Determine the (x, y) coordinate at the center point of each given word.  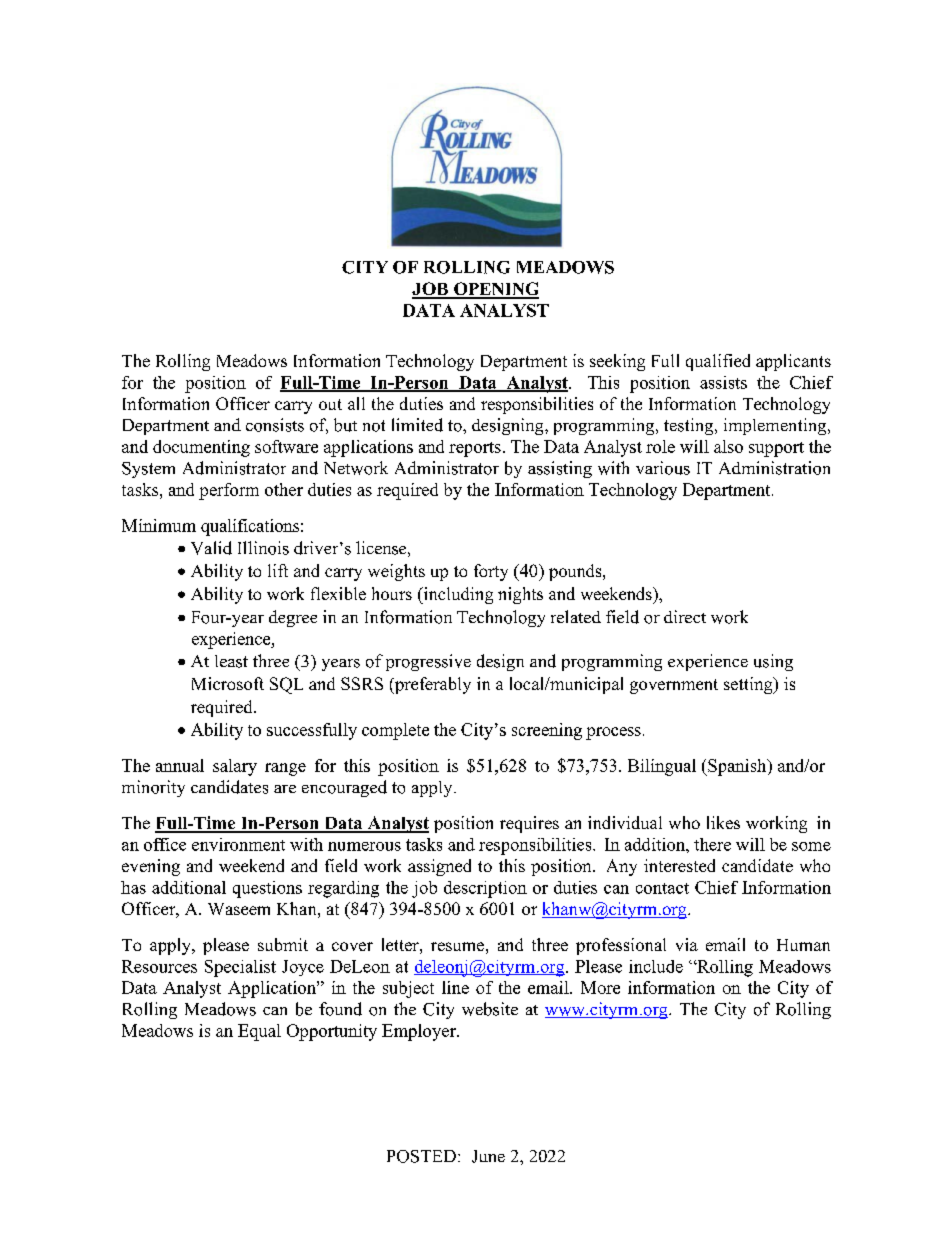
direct (685, 616)
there (712, 844)
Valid (211, 548)
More (600, 987)
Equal (259, 1032)
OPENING (495, 290)
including (457, 595)
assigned (439, 867)
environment (238, 844)
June (488, 1156)
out (330, 404)
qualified (718, 362)
